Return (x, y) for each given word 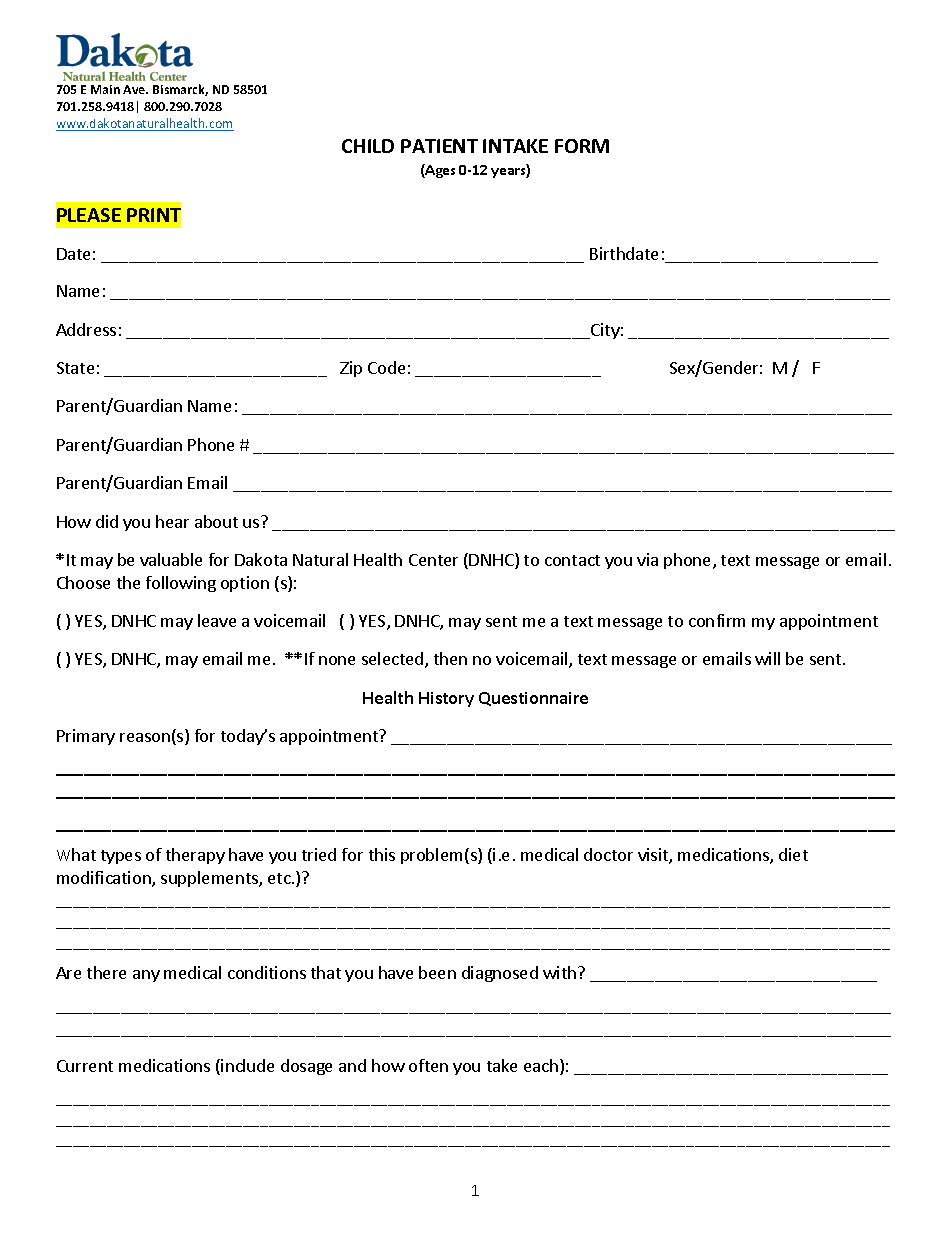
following (181, 584)
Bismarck (180, 90)
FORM (582, 146)
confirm (717, 620)
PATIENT (439, 146)
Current (85, 1066)
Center (433, 560)
